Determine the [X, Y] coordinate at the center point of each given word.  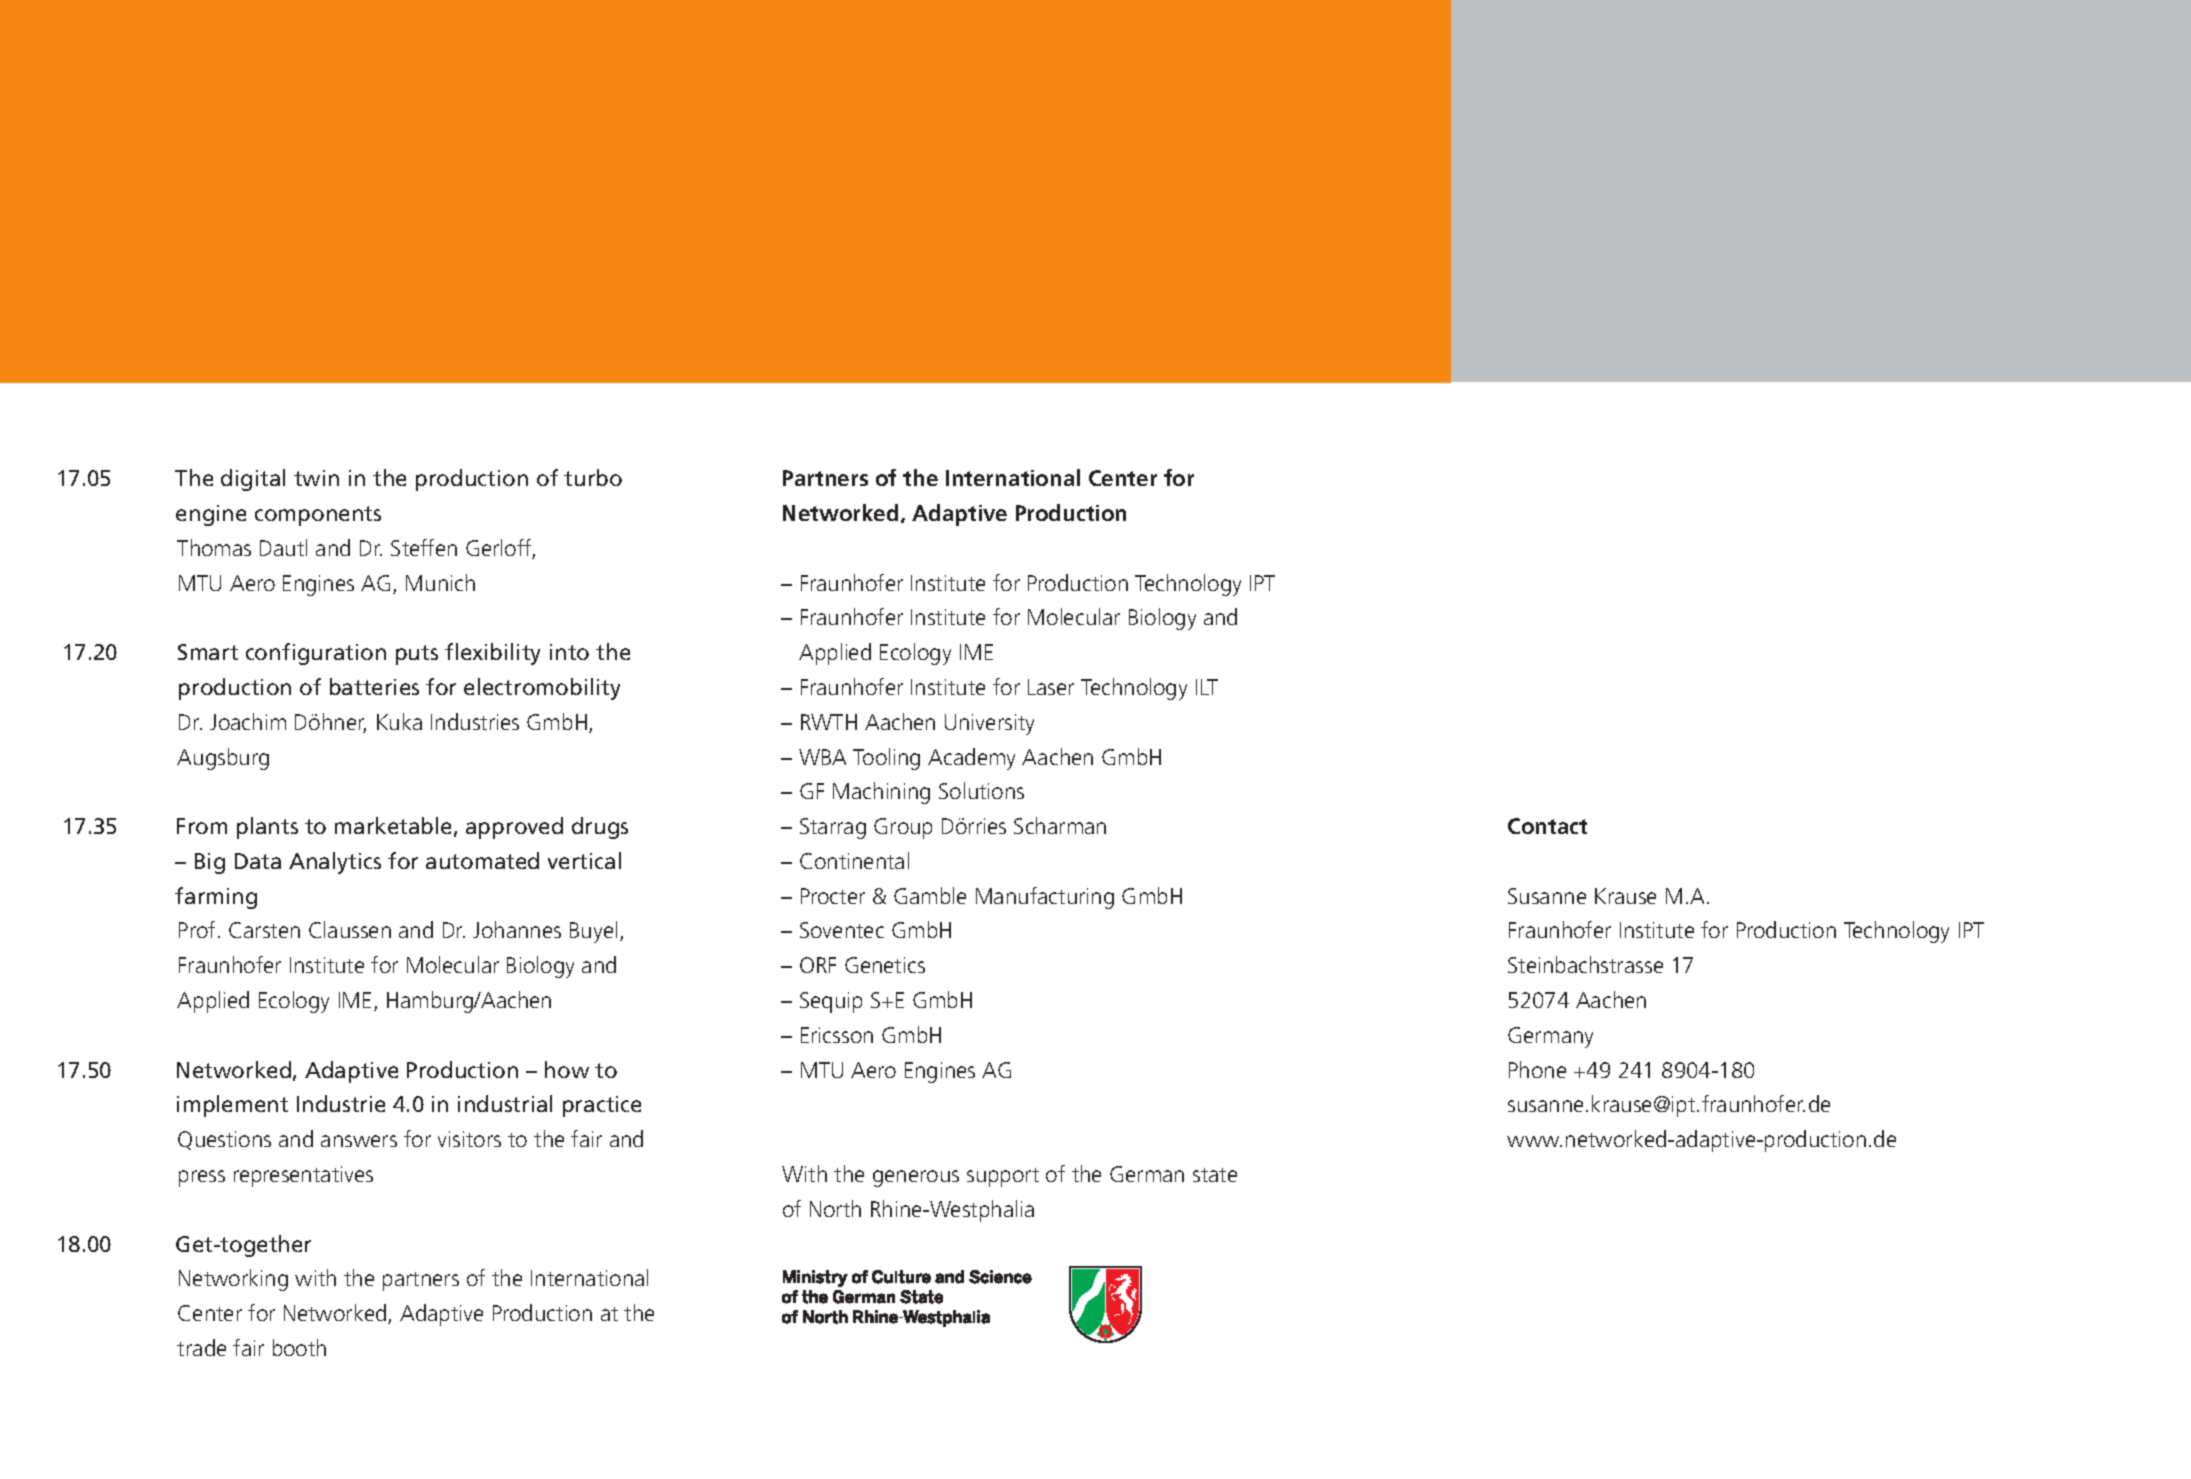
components [318, 516]
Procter [833, 896]
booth [299, 1347]
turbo [593, 477]
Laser [1051, 687]
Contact [1547, 826]
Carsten [264, 930]
